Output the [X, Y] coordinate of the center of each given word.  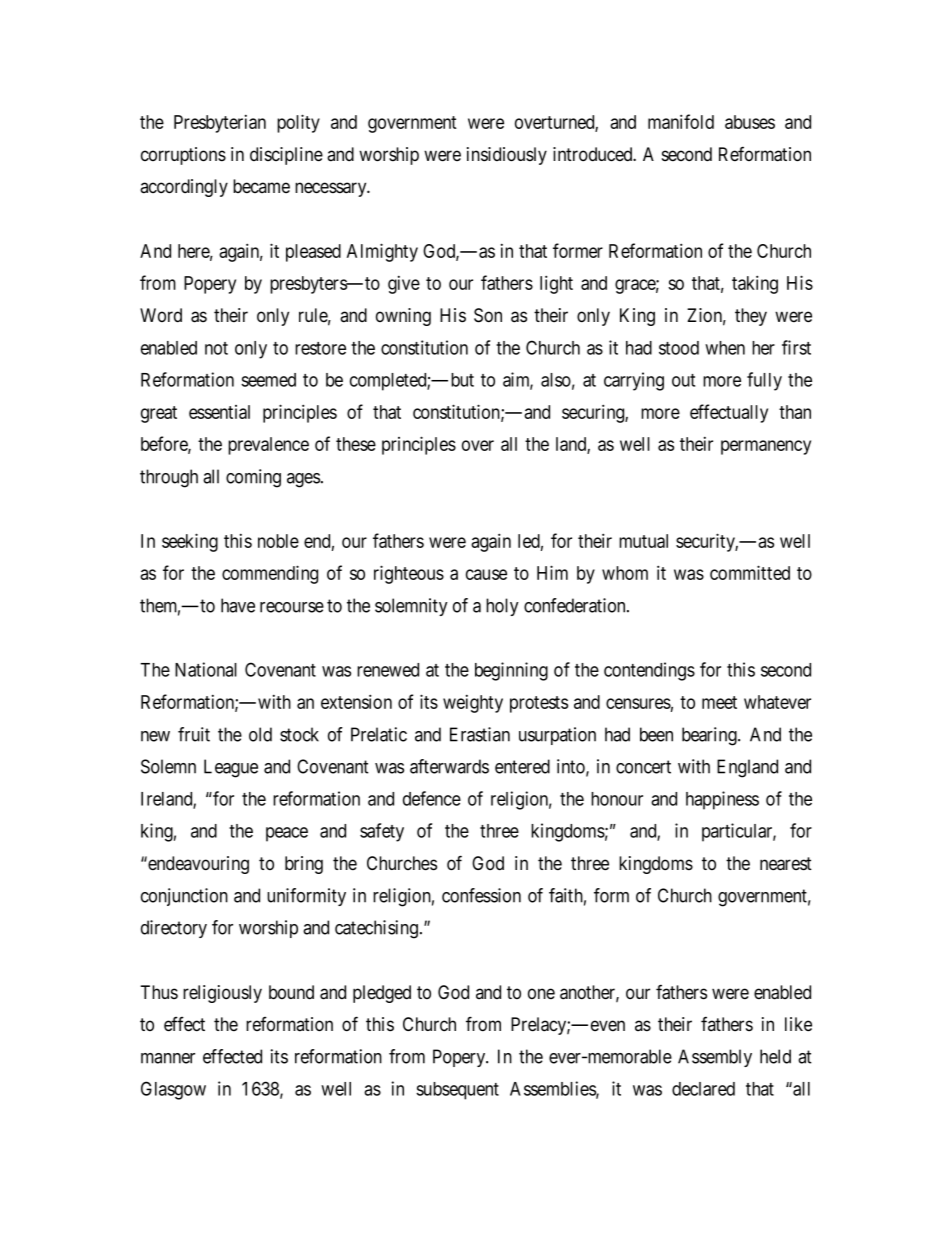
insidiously [507, 156]
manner [168, 1058]
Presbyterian [220, 124]
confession [481, 895]
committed [750, 572]
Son [488, 315]
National [206, 669]
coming [253, 478]
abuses [750, 122]
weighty [473, 704]
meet [719, 702]
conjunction [184, 897]
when [725, 348]
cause [486, 574]
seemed [268, 380]
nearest [786, 864]
